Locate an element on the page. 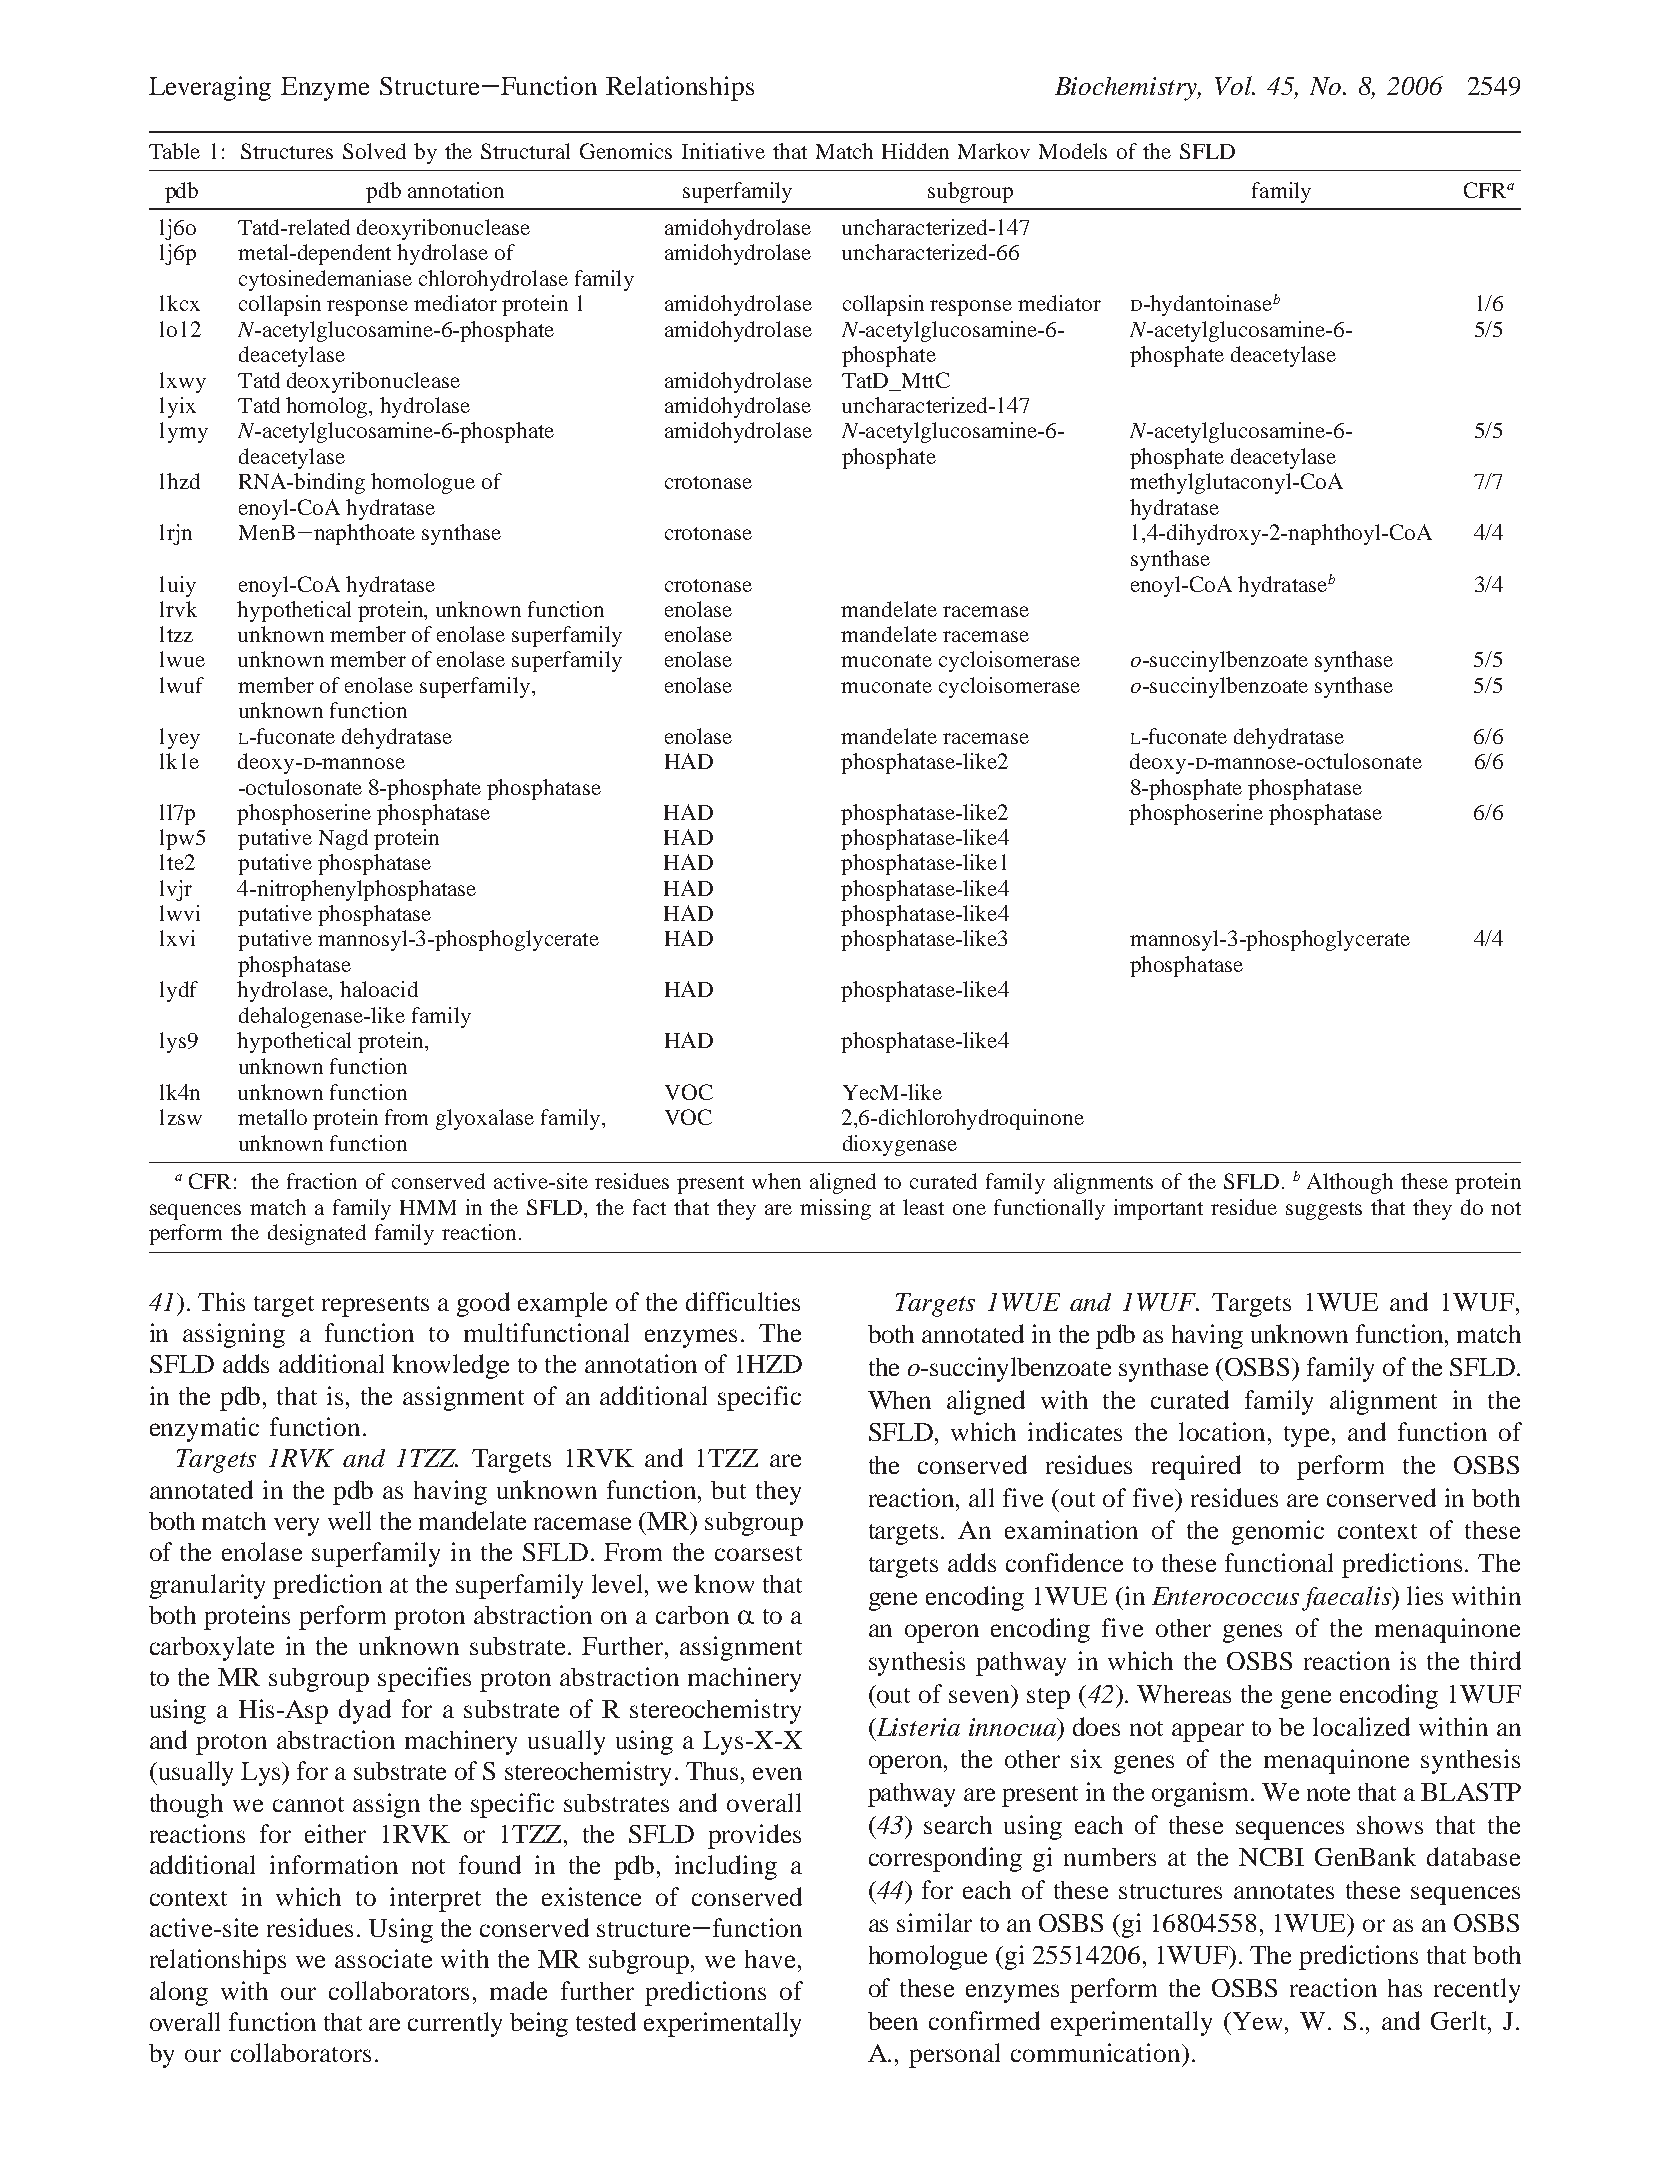 Image resolution: width=1670 pixels, height=2162 pixels. fraction is located at coordinates (322, 1181).
